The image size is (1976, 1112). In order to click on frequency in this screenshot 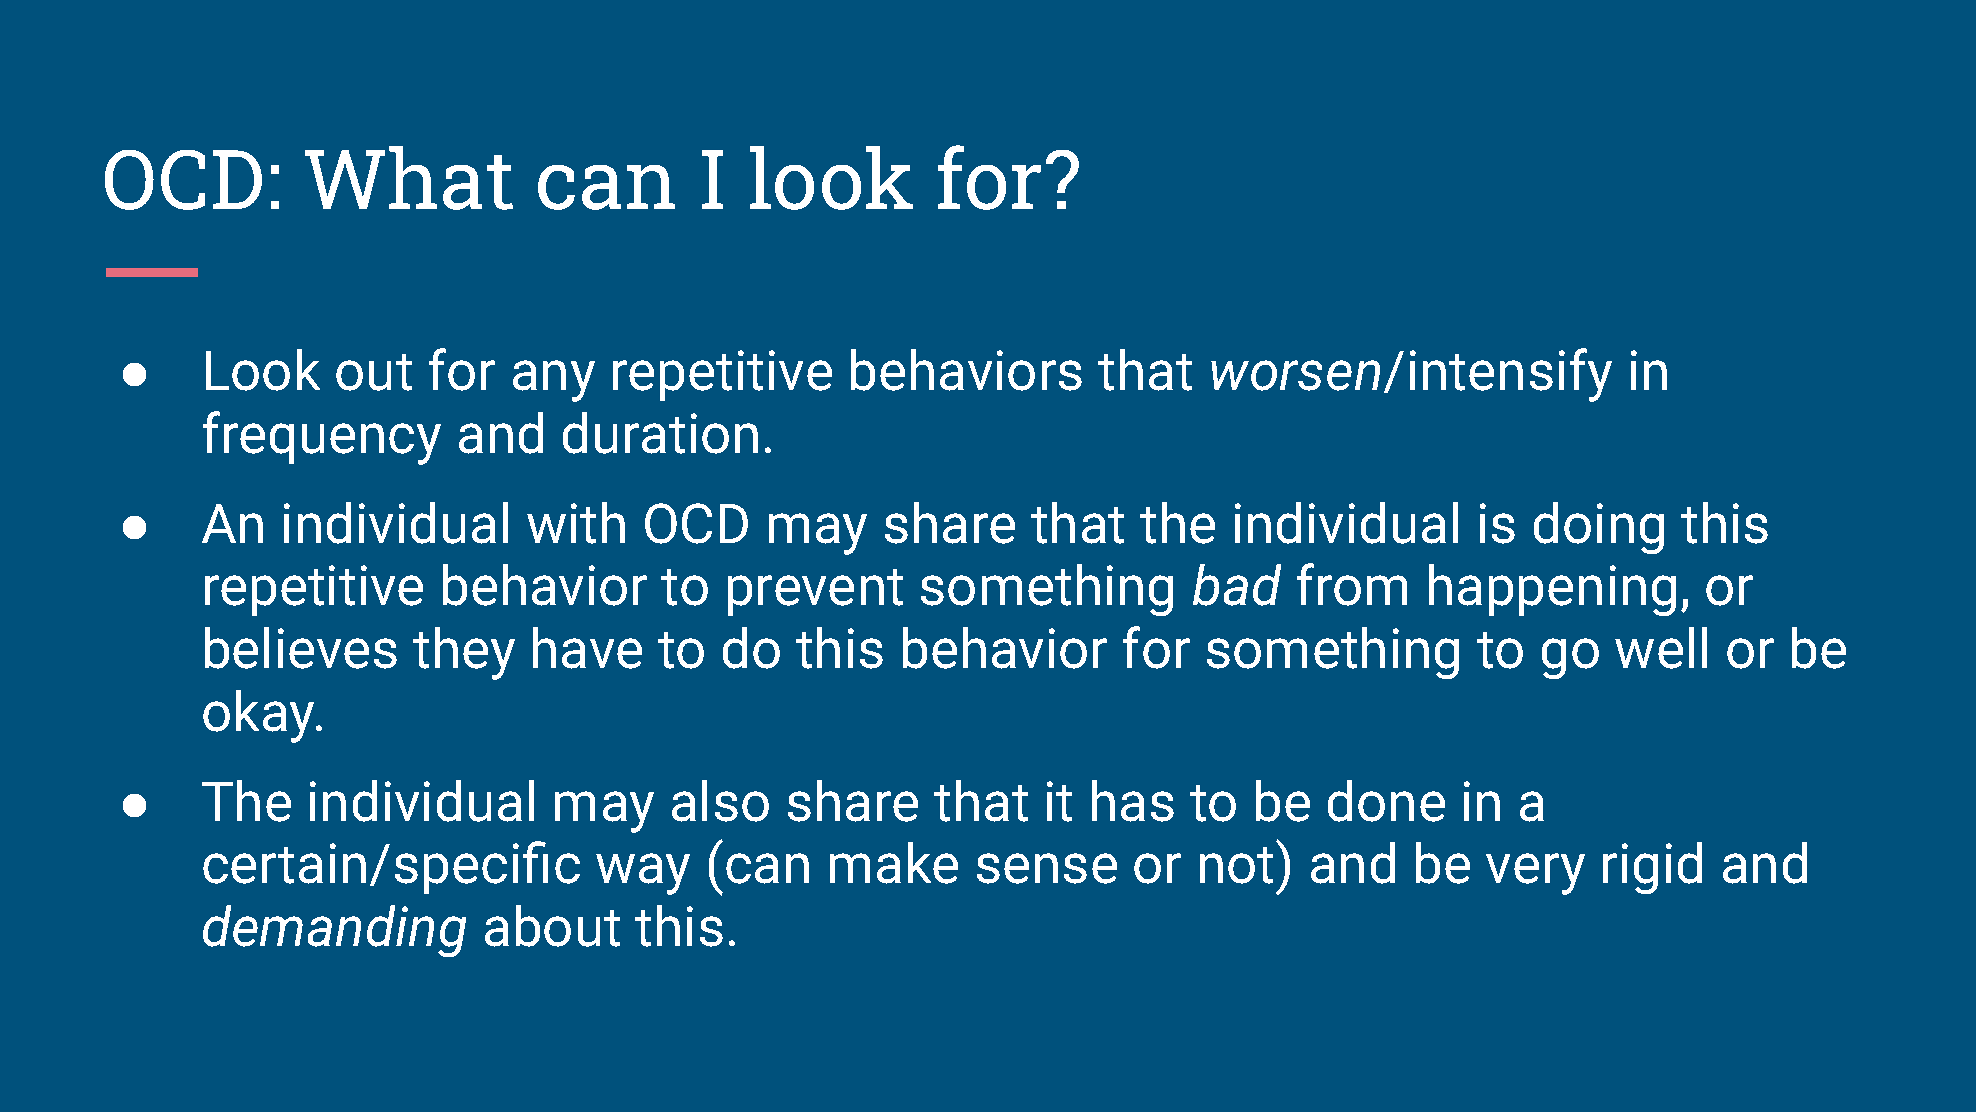, I will do `click(322, 438)`.
